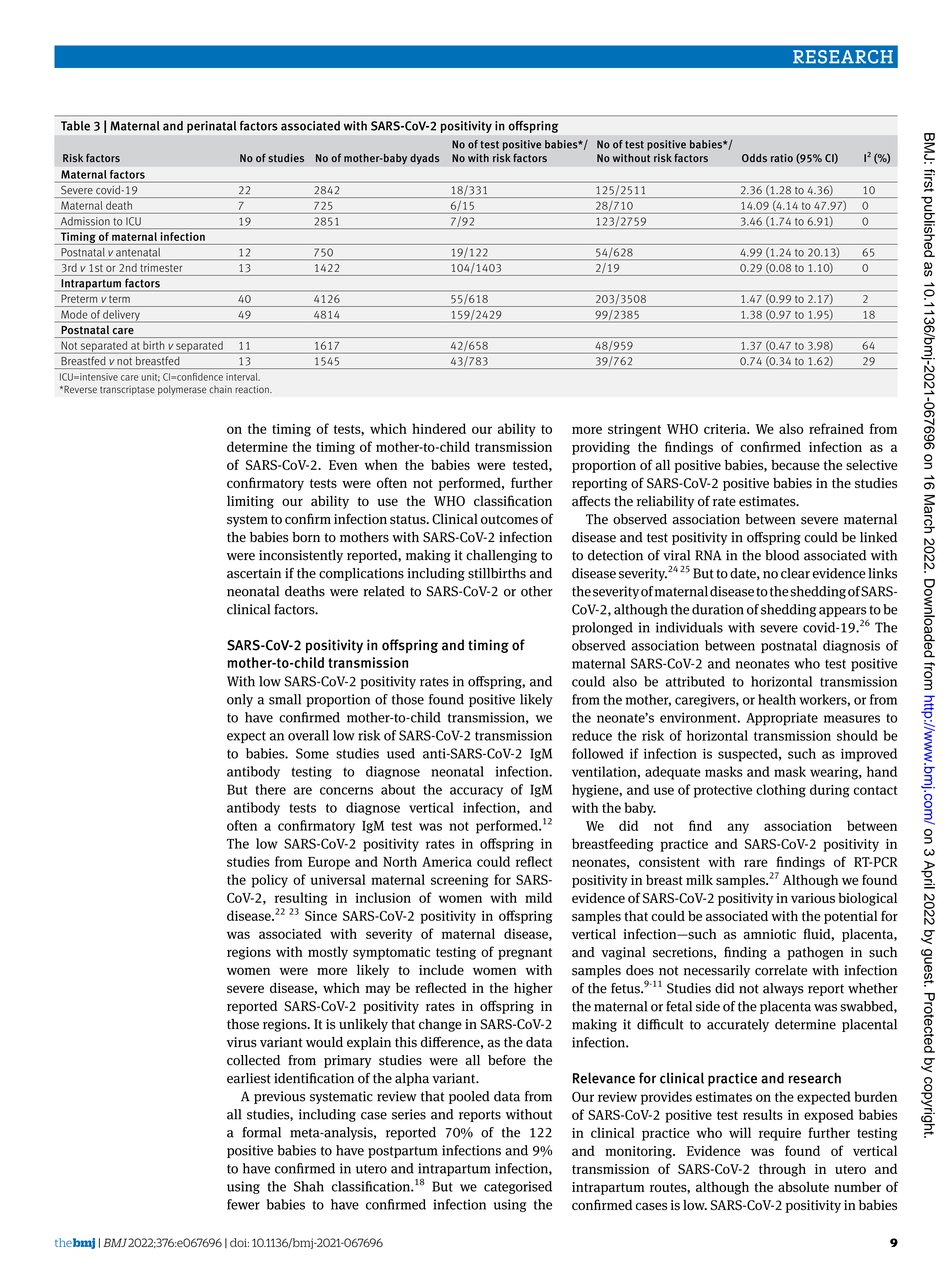 Image resolution: width=952 pixels, height=1270 pixels. I want to click on pregnant, so click(525, 954).
